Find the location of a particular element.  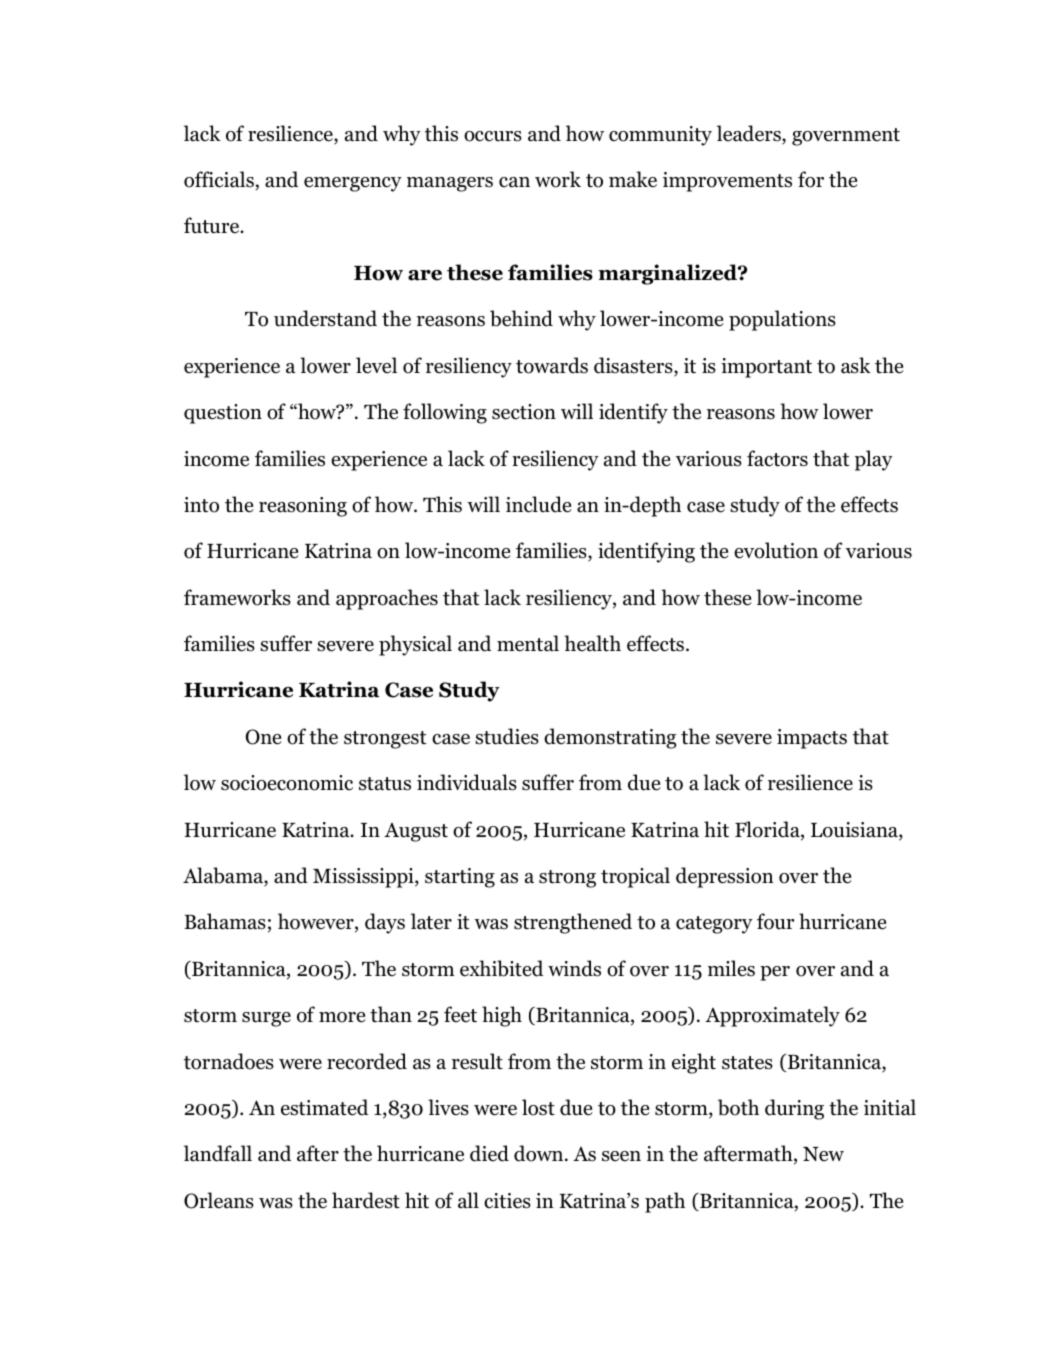

section is located at coordinates (524, 412).
